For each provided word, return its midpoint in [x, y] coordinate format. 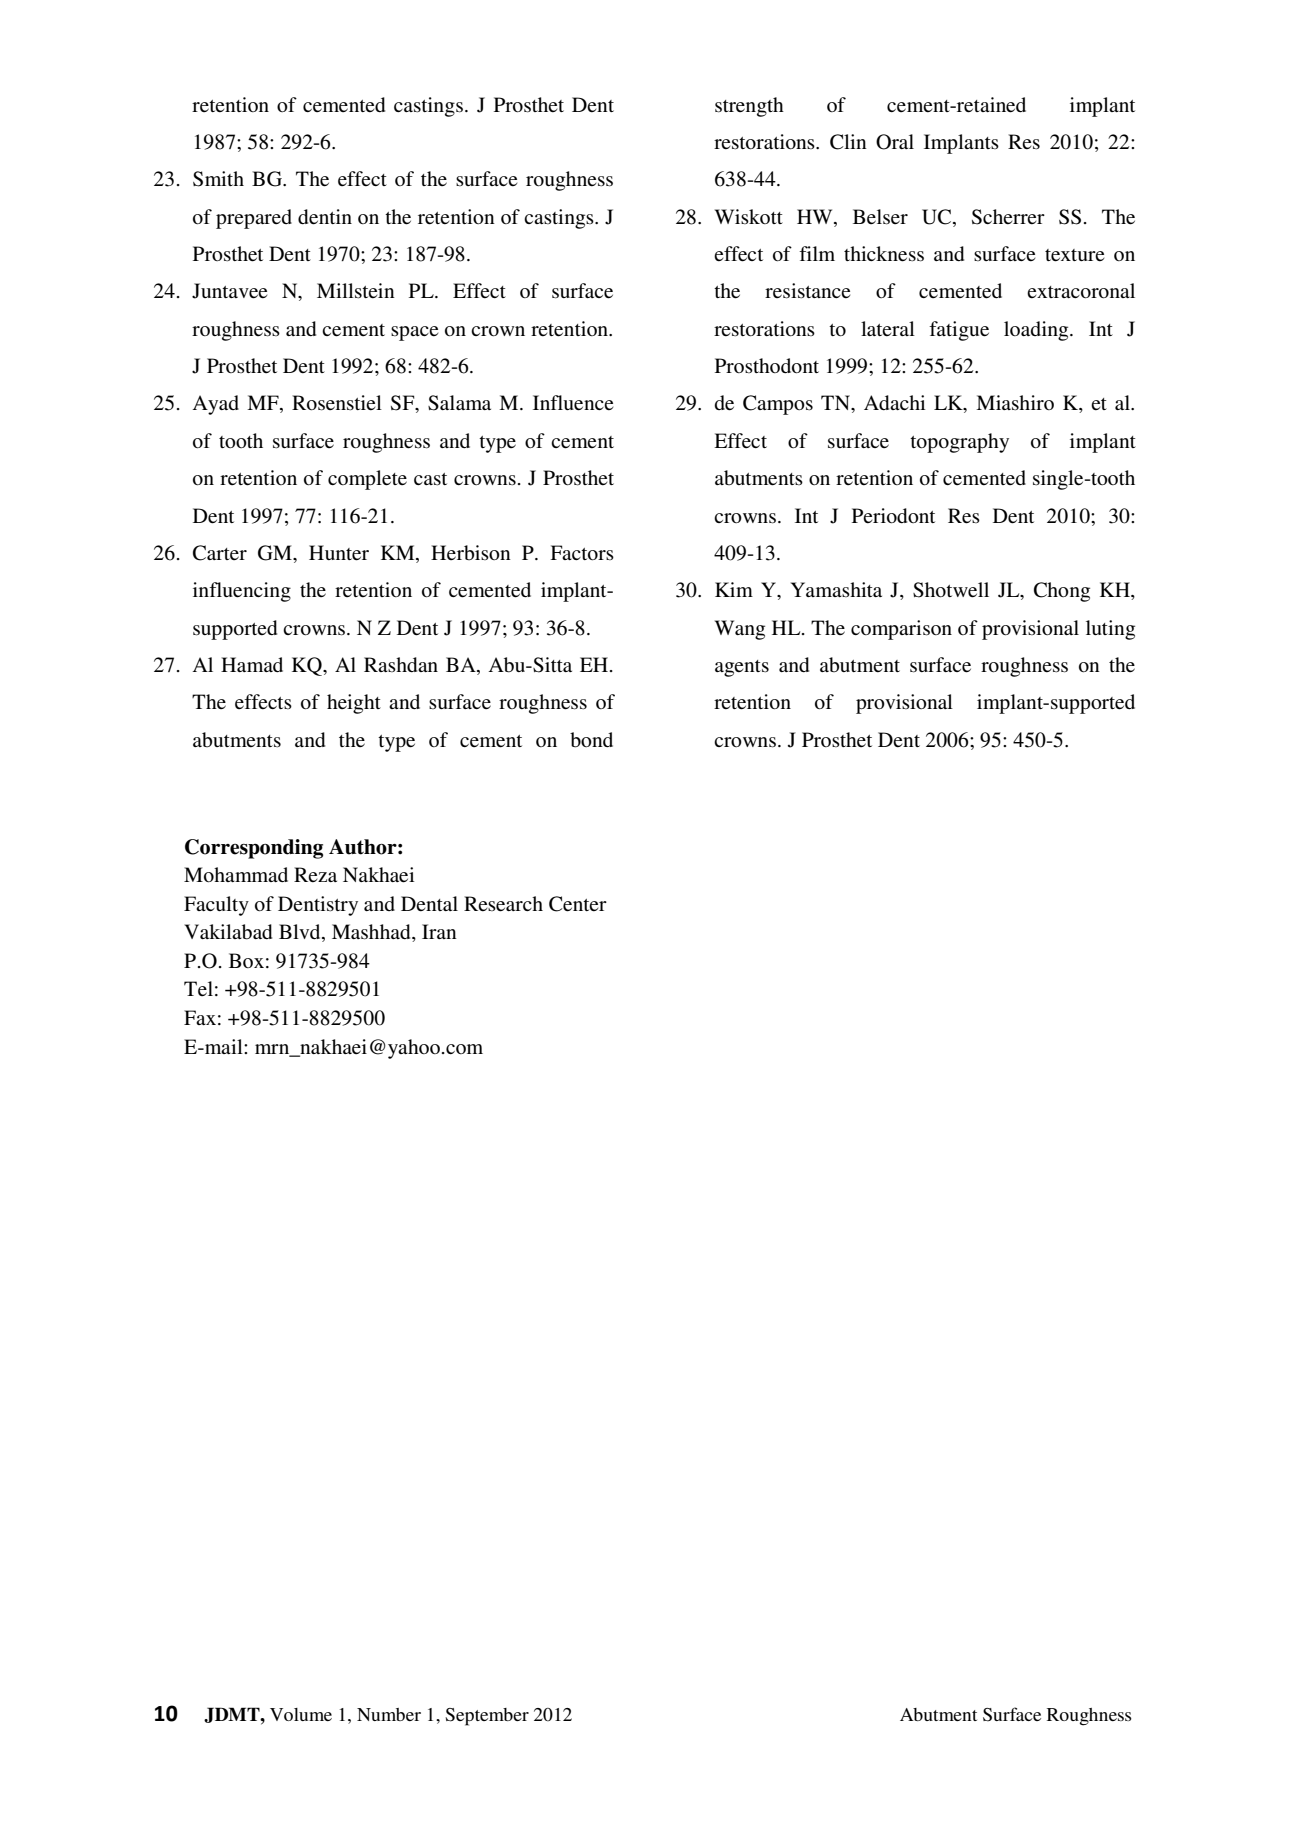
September [487, 1717]
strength [749, 107]
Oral [895, 142]
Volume [301, 1714]
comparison [901, 630]
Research [503, 904]
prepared [254, 219]
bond [591, 740]
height [354, 704]
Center [578, 904]
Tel [198, 988]
